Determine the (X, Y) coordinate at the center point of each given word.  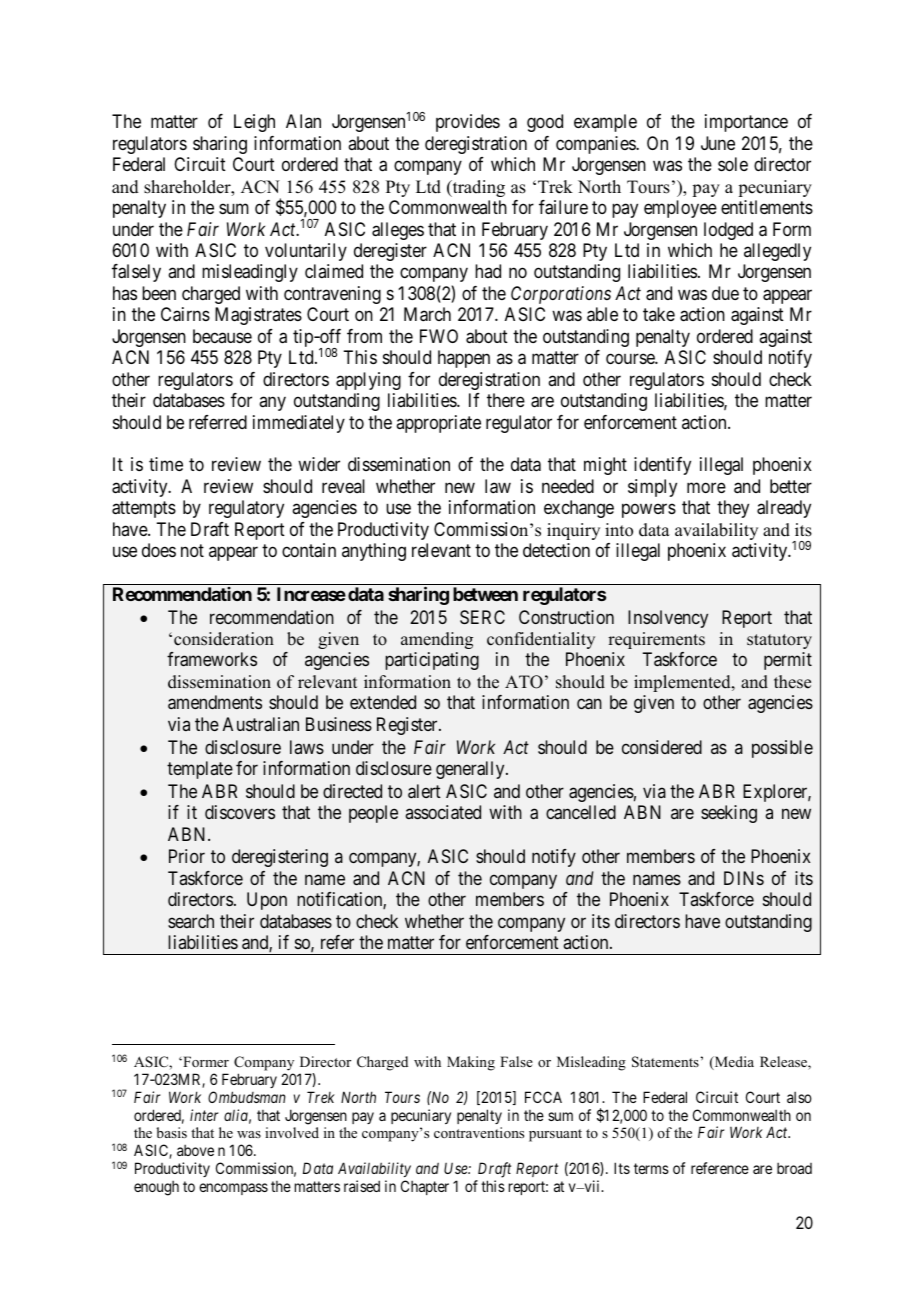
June (718, 143)
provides (468, 123)
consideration (224, 639)
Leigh (254, 123)
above (195, 1150)
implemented (683, 683)
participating (432, 661)
